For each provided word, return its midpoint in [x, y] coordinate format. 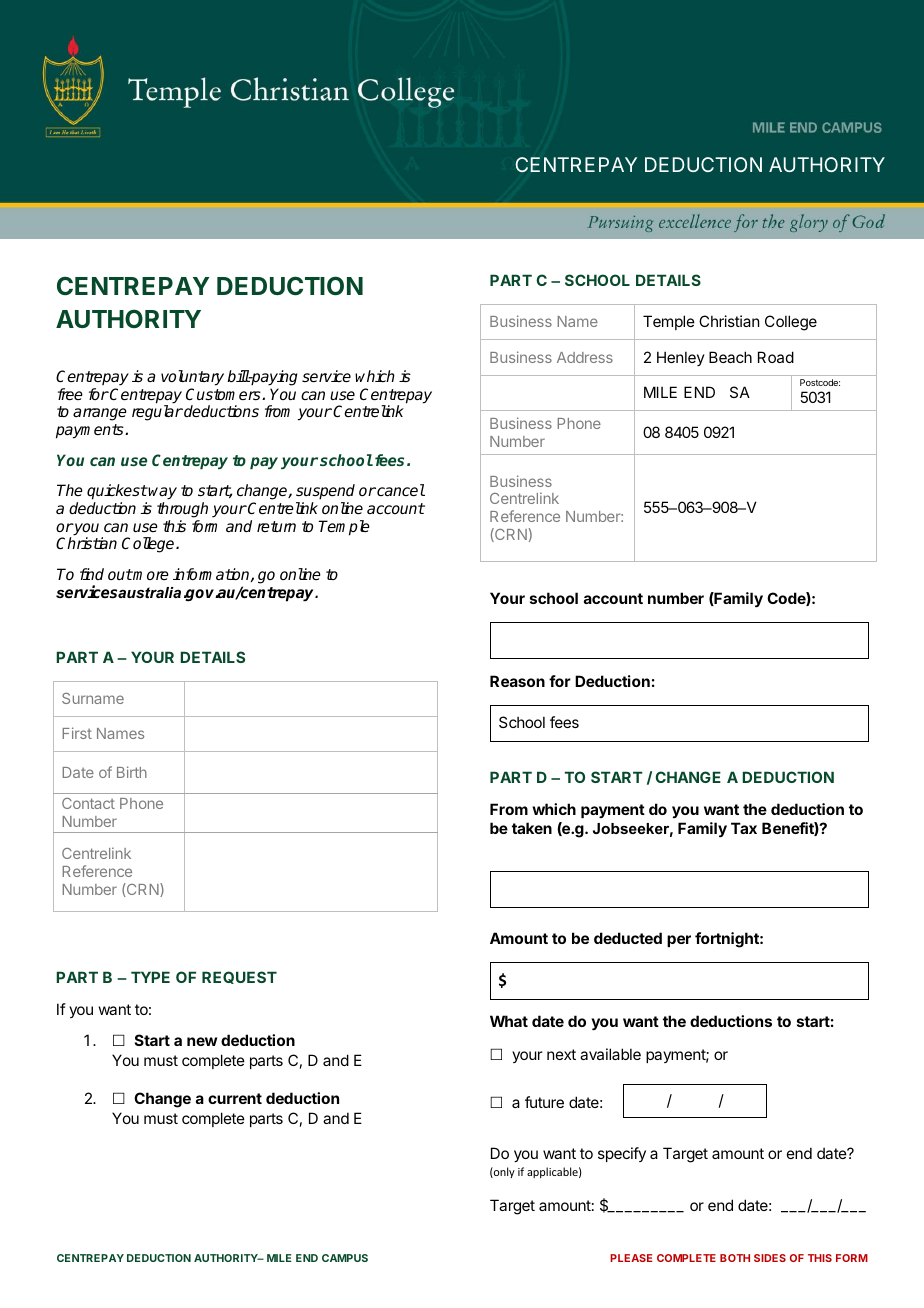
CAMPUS [345, 1258]
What [509, 1021]
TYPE [150, 977]
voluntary [192, 378]
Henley [681, 358]
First [77, 733]
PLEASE [631, 1258]
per [679, 941]
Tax [744, 828]
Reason [517, 681]
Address [585, 357]
